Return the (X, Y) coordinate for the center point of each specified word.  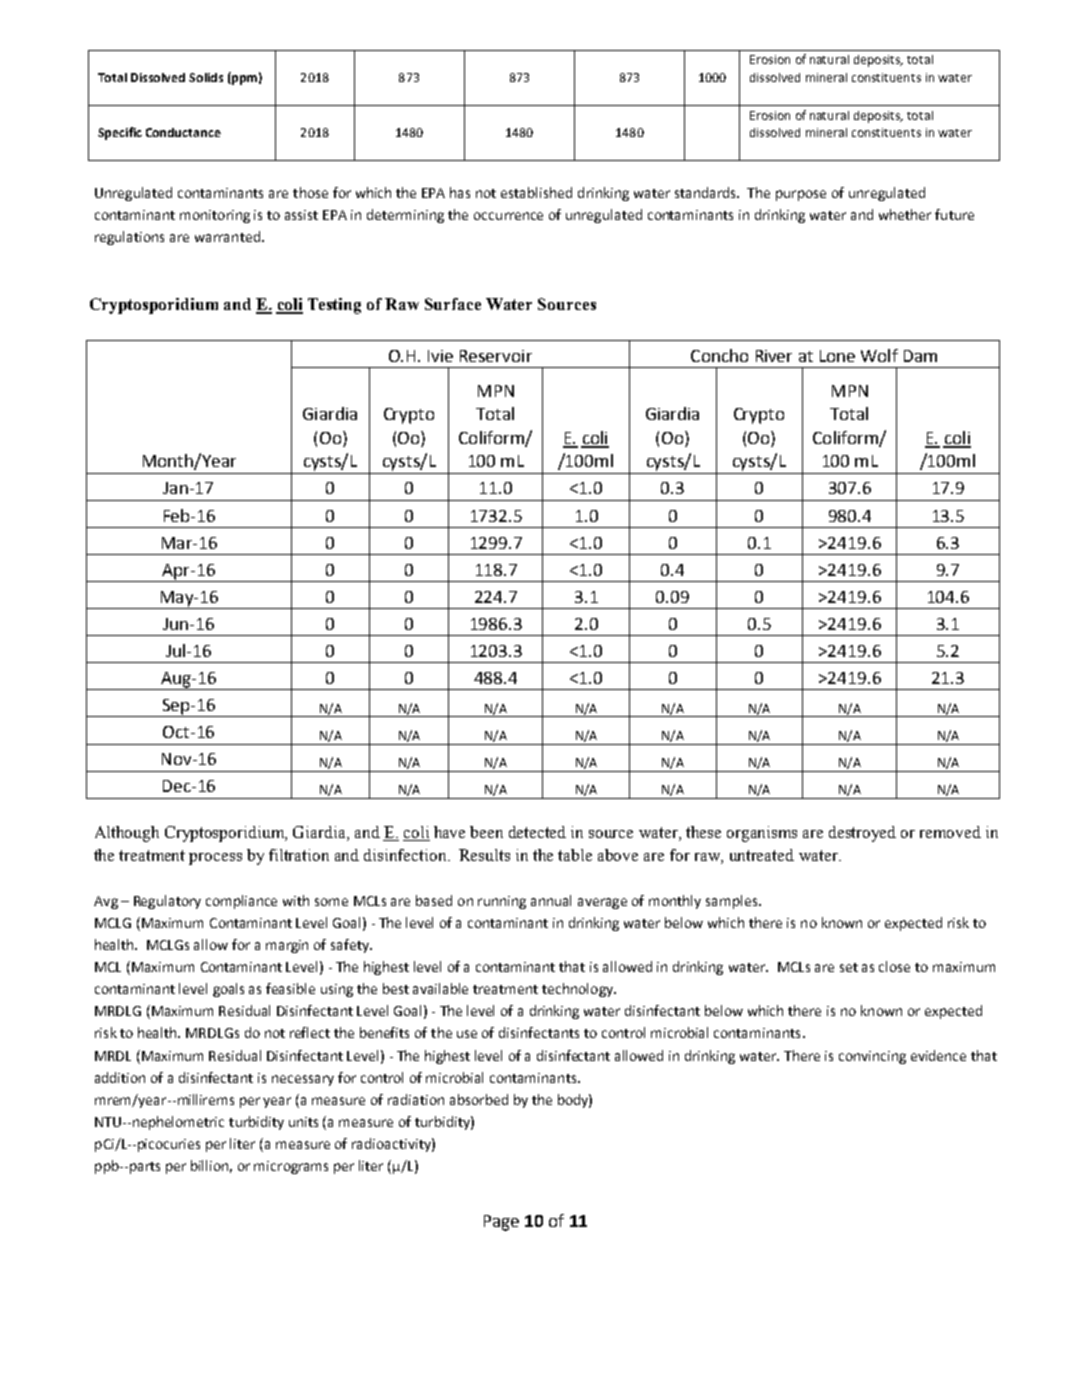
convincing (872, 1057)
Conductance (183, 132)
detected (537, 832)
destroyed (862, 834)
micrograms (291, 1167)
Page (501, 1223)
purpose (801, 195)
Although (127, 834)
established (536, 192)
